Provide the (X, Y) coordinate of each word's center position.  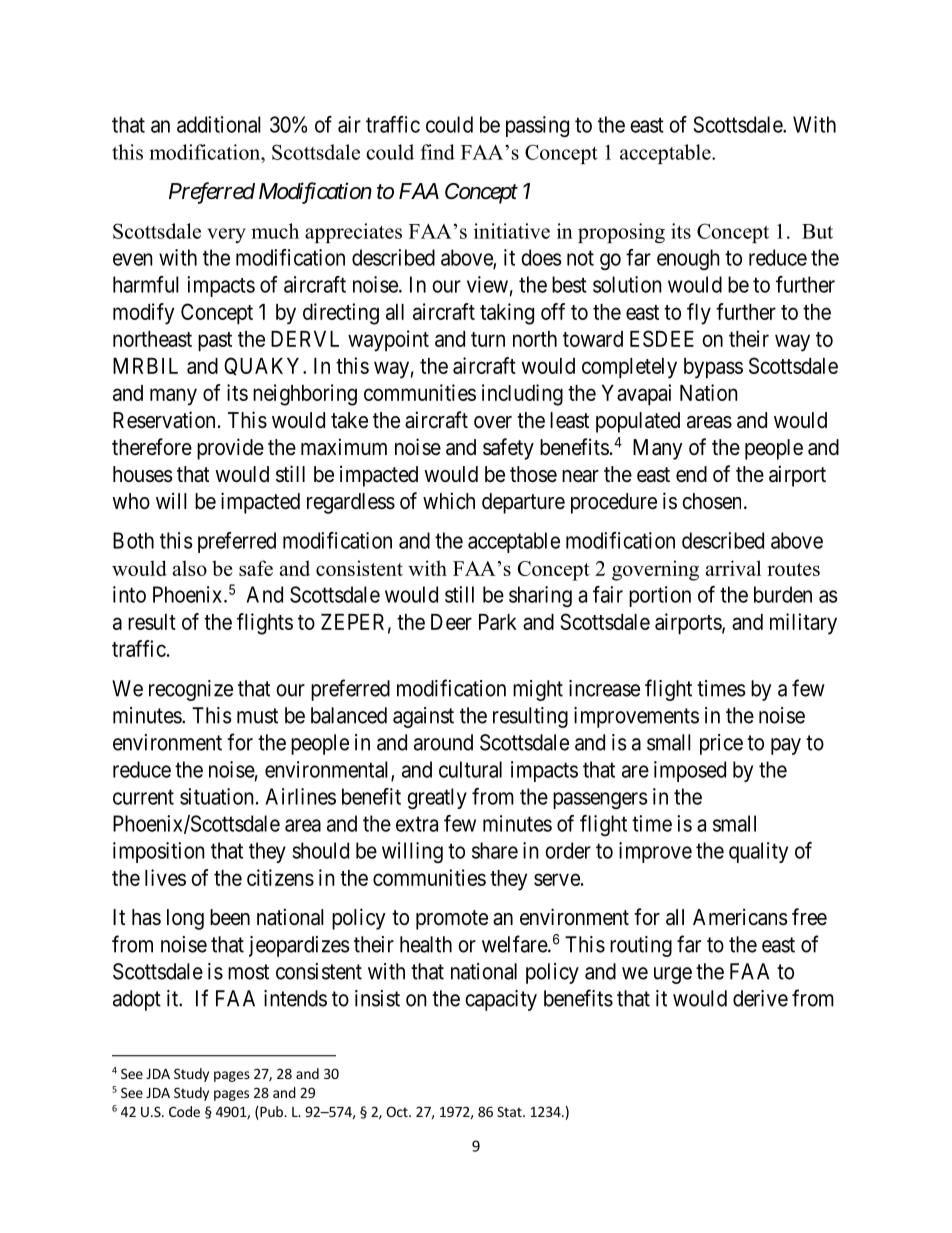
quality (758, 852)
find (437, 152)
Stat (510, 1111)
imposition (159, 852)
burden (783, 594)
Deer (451, 622)
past (215, 342)
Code (184, 1111)
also (190, 568)
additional (219, 124)
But (817, 231)
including (522, 395)
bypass (713, 368)
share (495, 850)
